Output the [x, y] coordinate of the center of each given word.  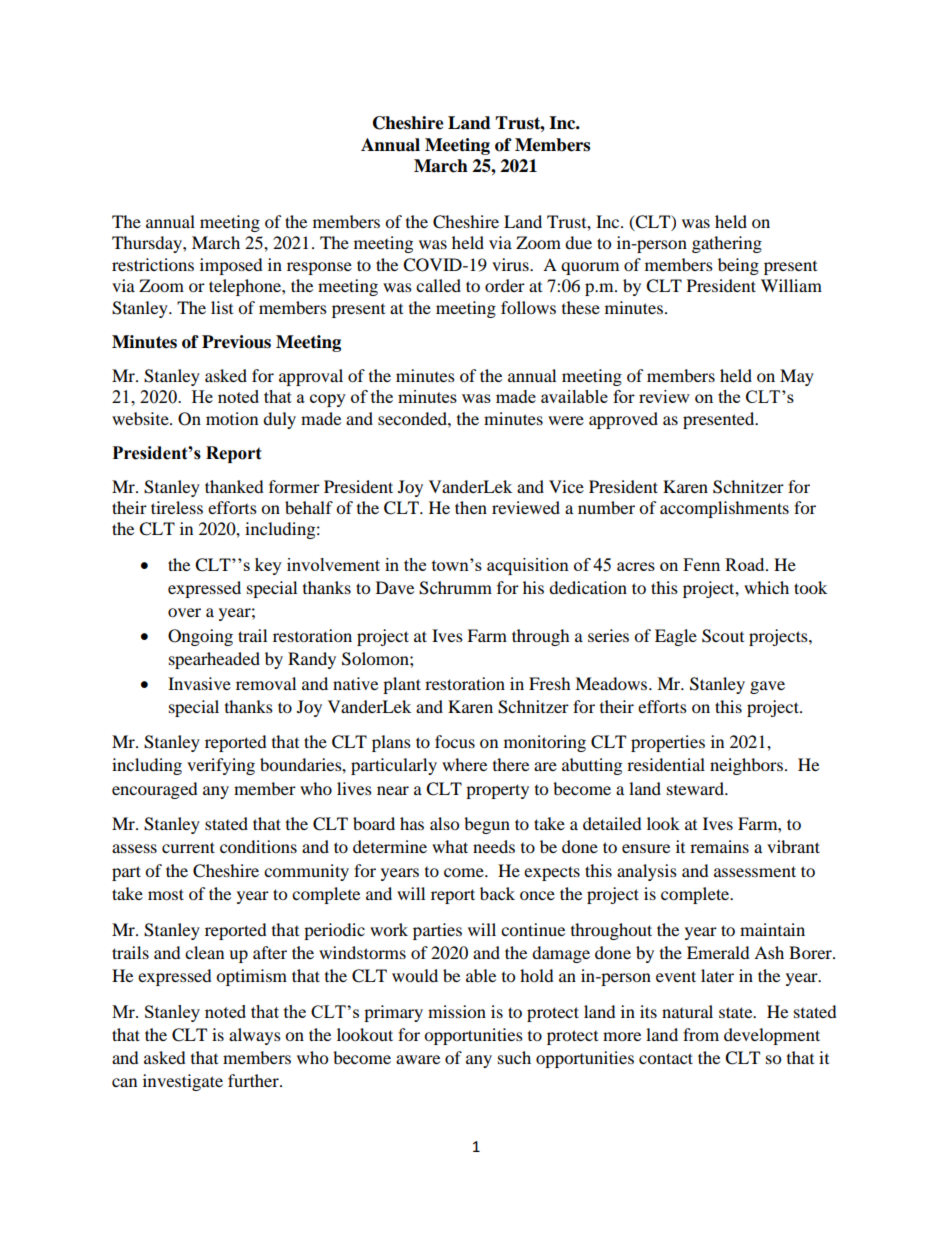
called [438, 285]
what [450, 846]
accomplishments [724, 509]
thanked [234, 486]
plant [402, 685]
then [471, 507]
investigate [183, 1082]
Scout [723, 636]
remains [719, 846]
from [701, 1034]
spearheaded [214, 660]
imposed [231, 266]
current [188, 847]
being [738, 266]
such [514, 1057]
